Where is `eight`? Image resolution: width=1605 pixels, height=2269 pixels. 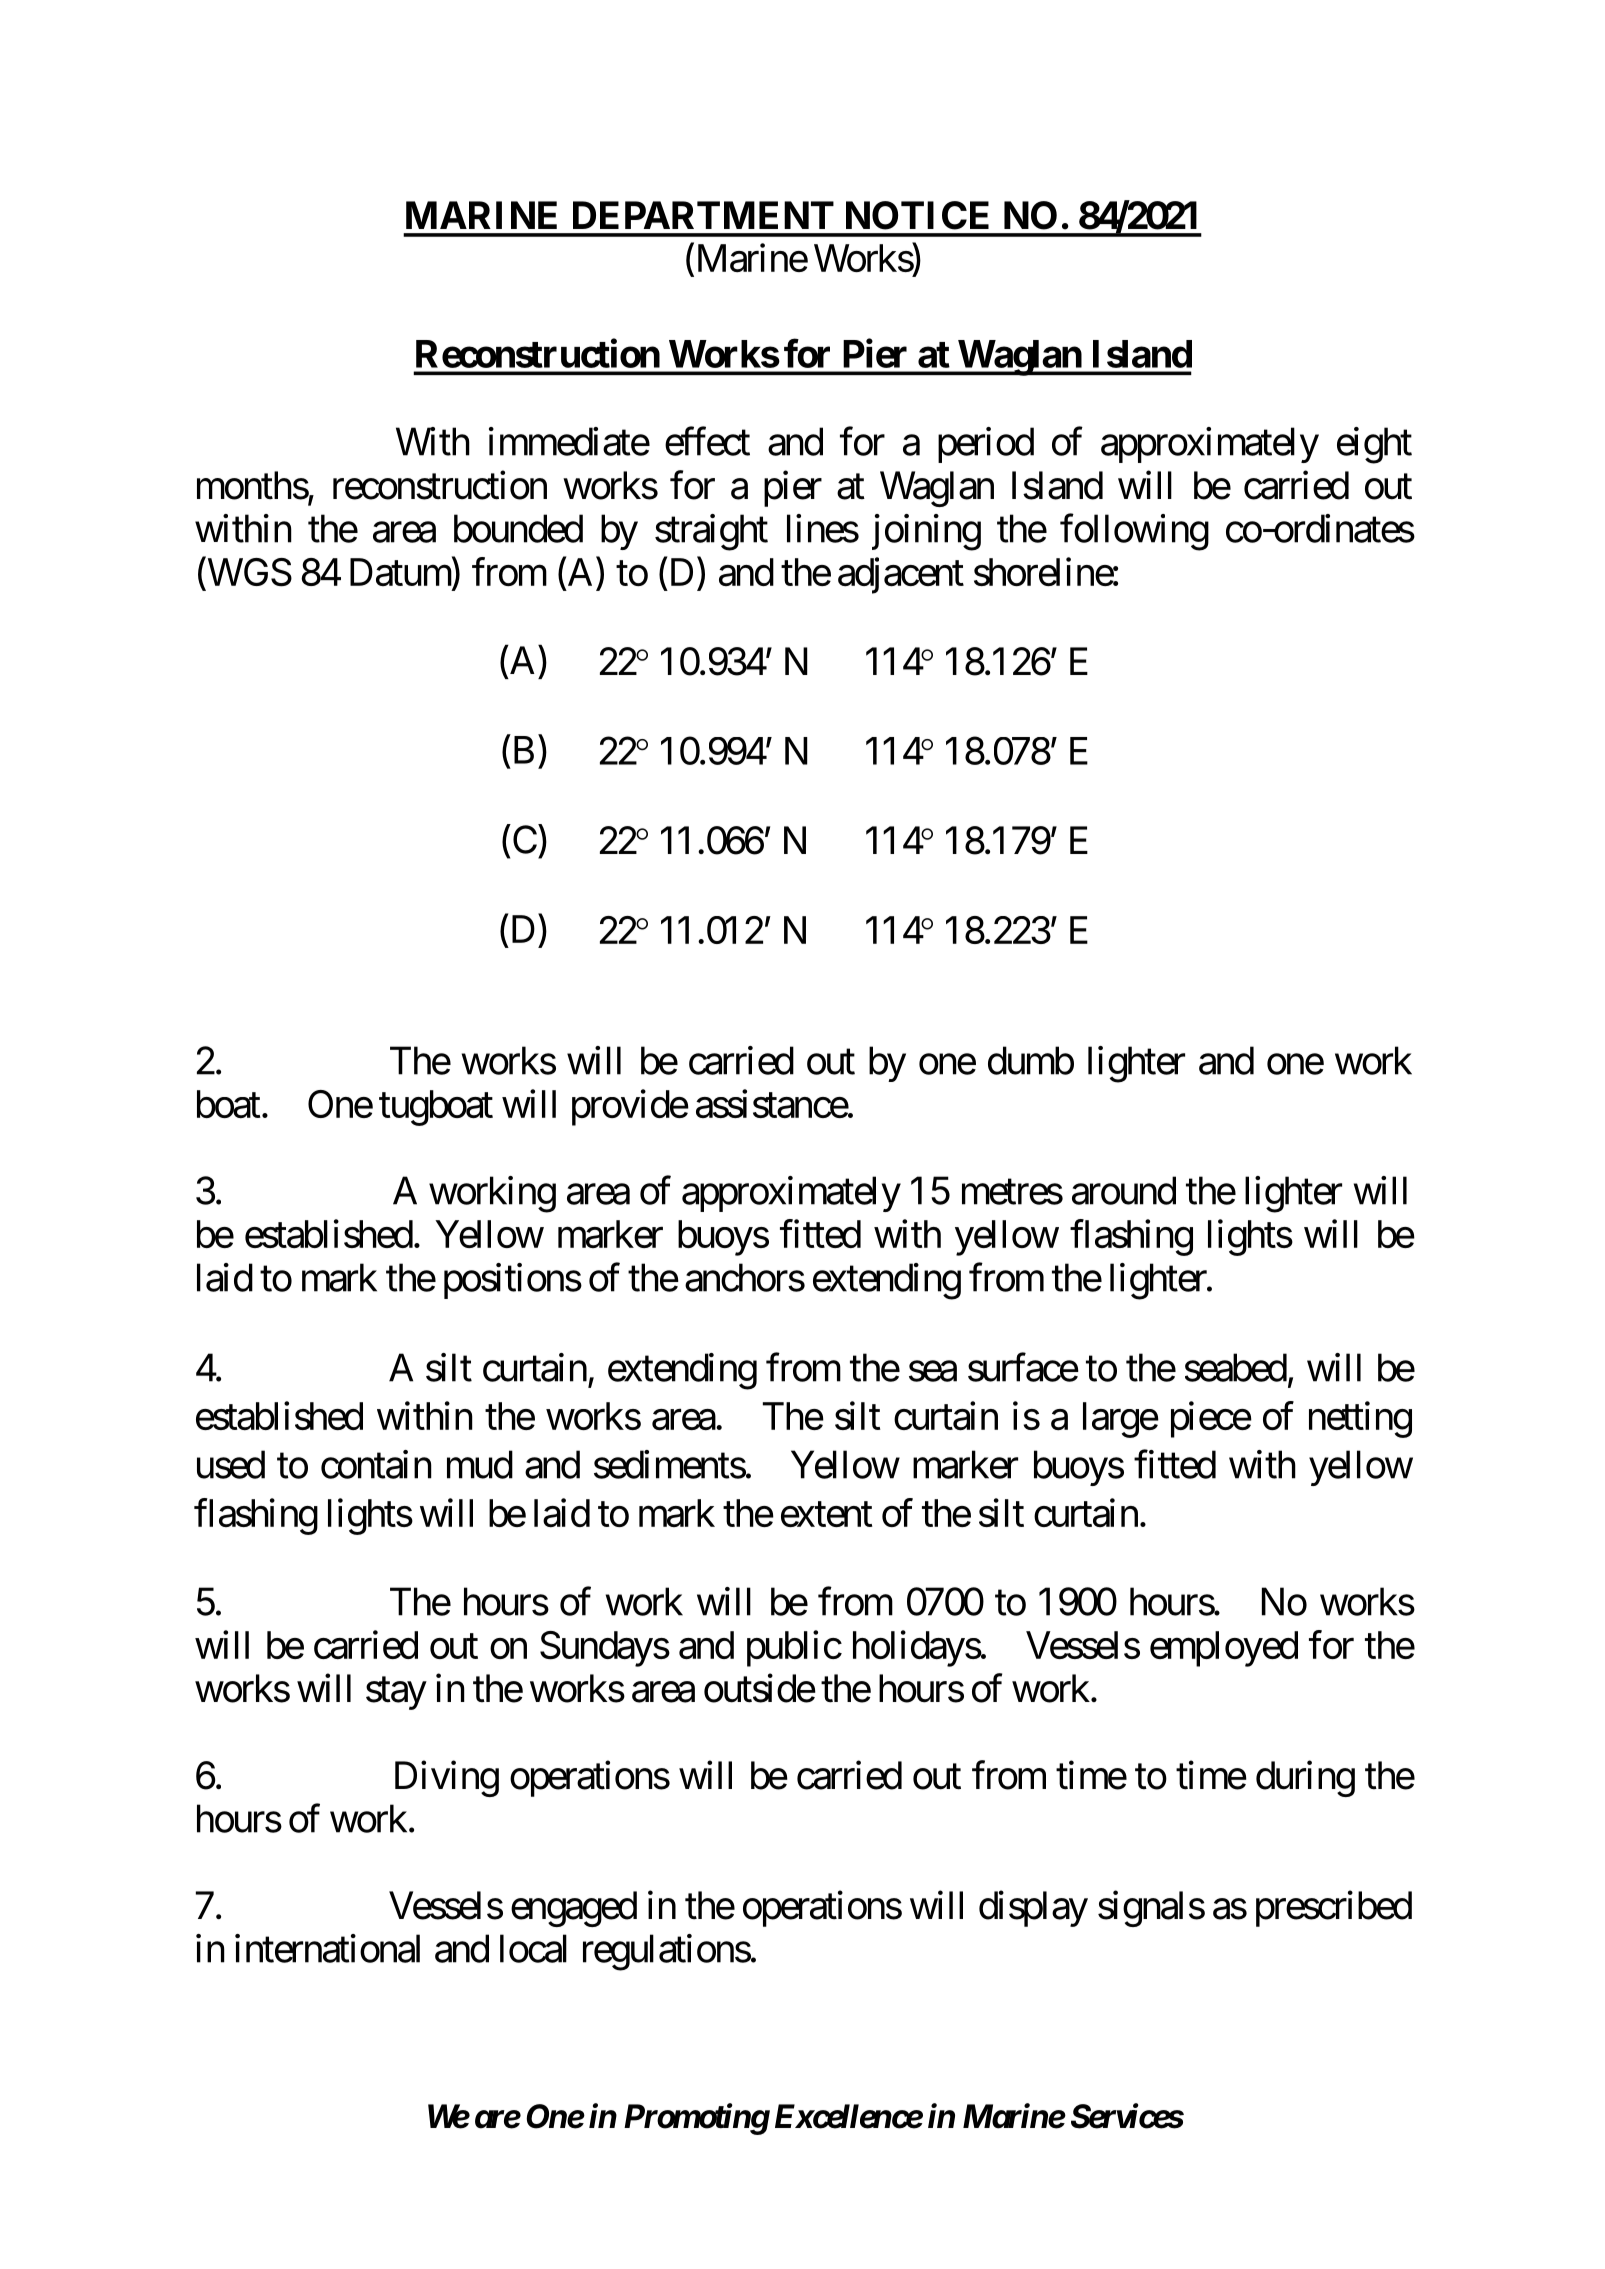
eight is located at coordinates (1374, 445).
